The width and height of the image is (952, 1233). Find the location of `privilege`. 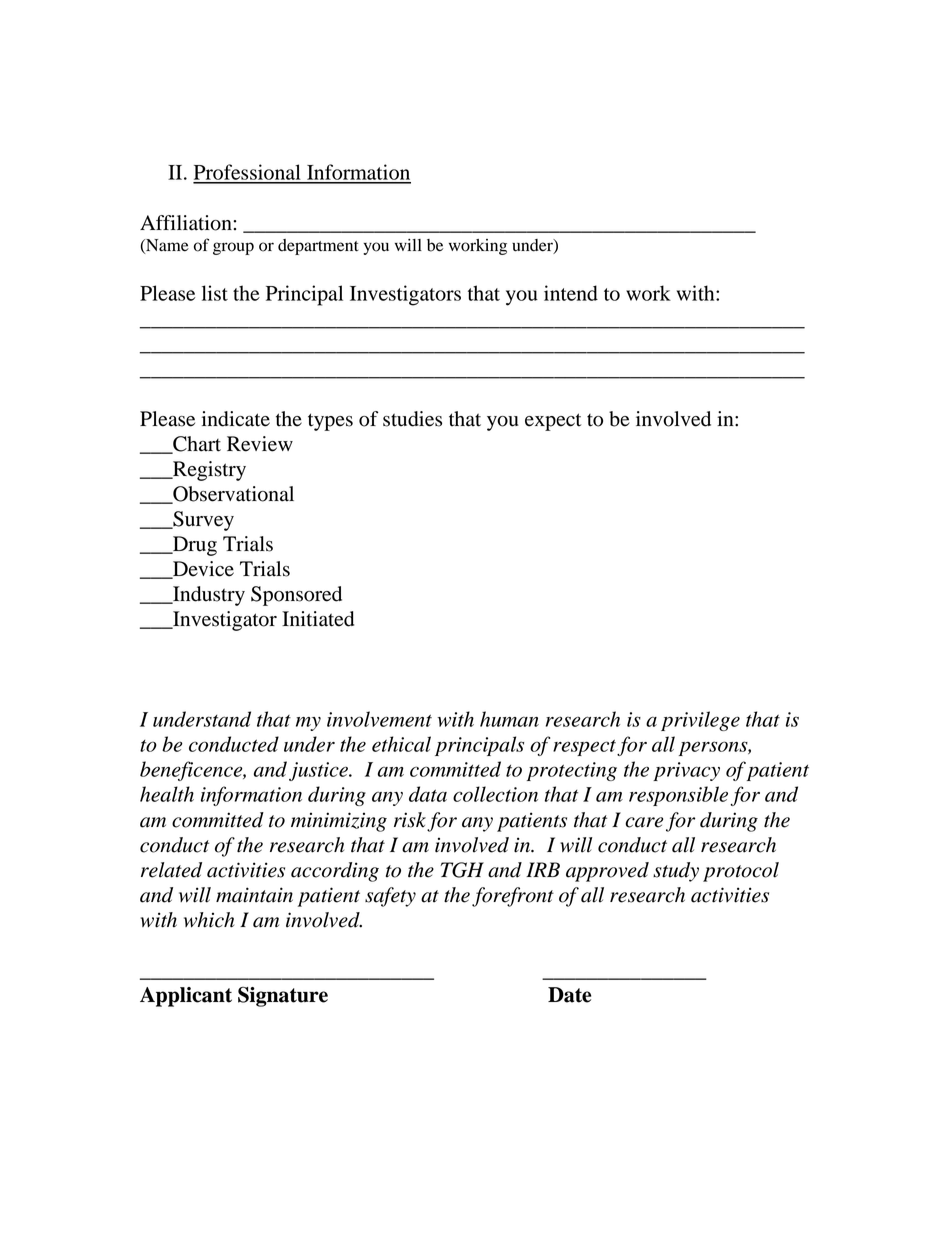

privilege is located at coordinates (700, 721).
